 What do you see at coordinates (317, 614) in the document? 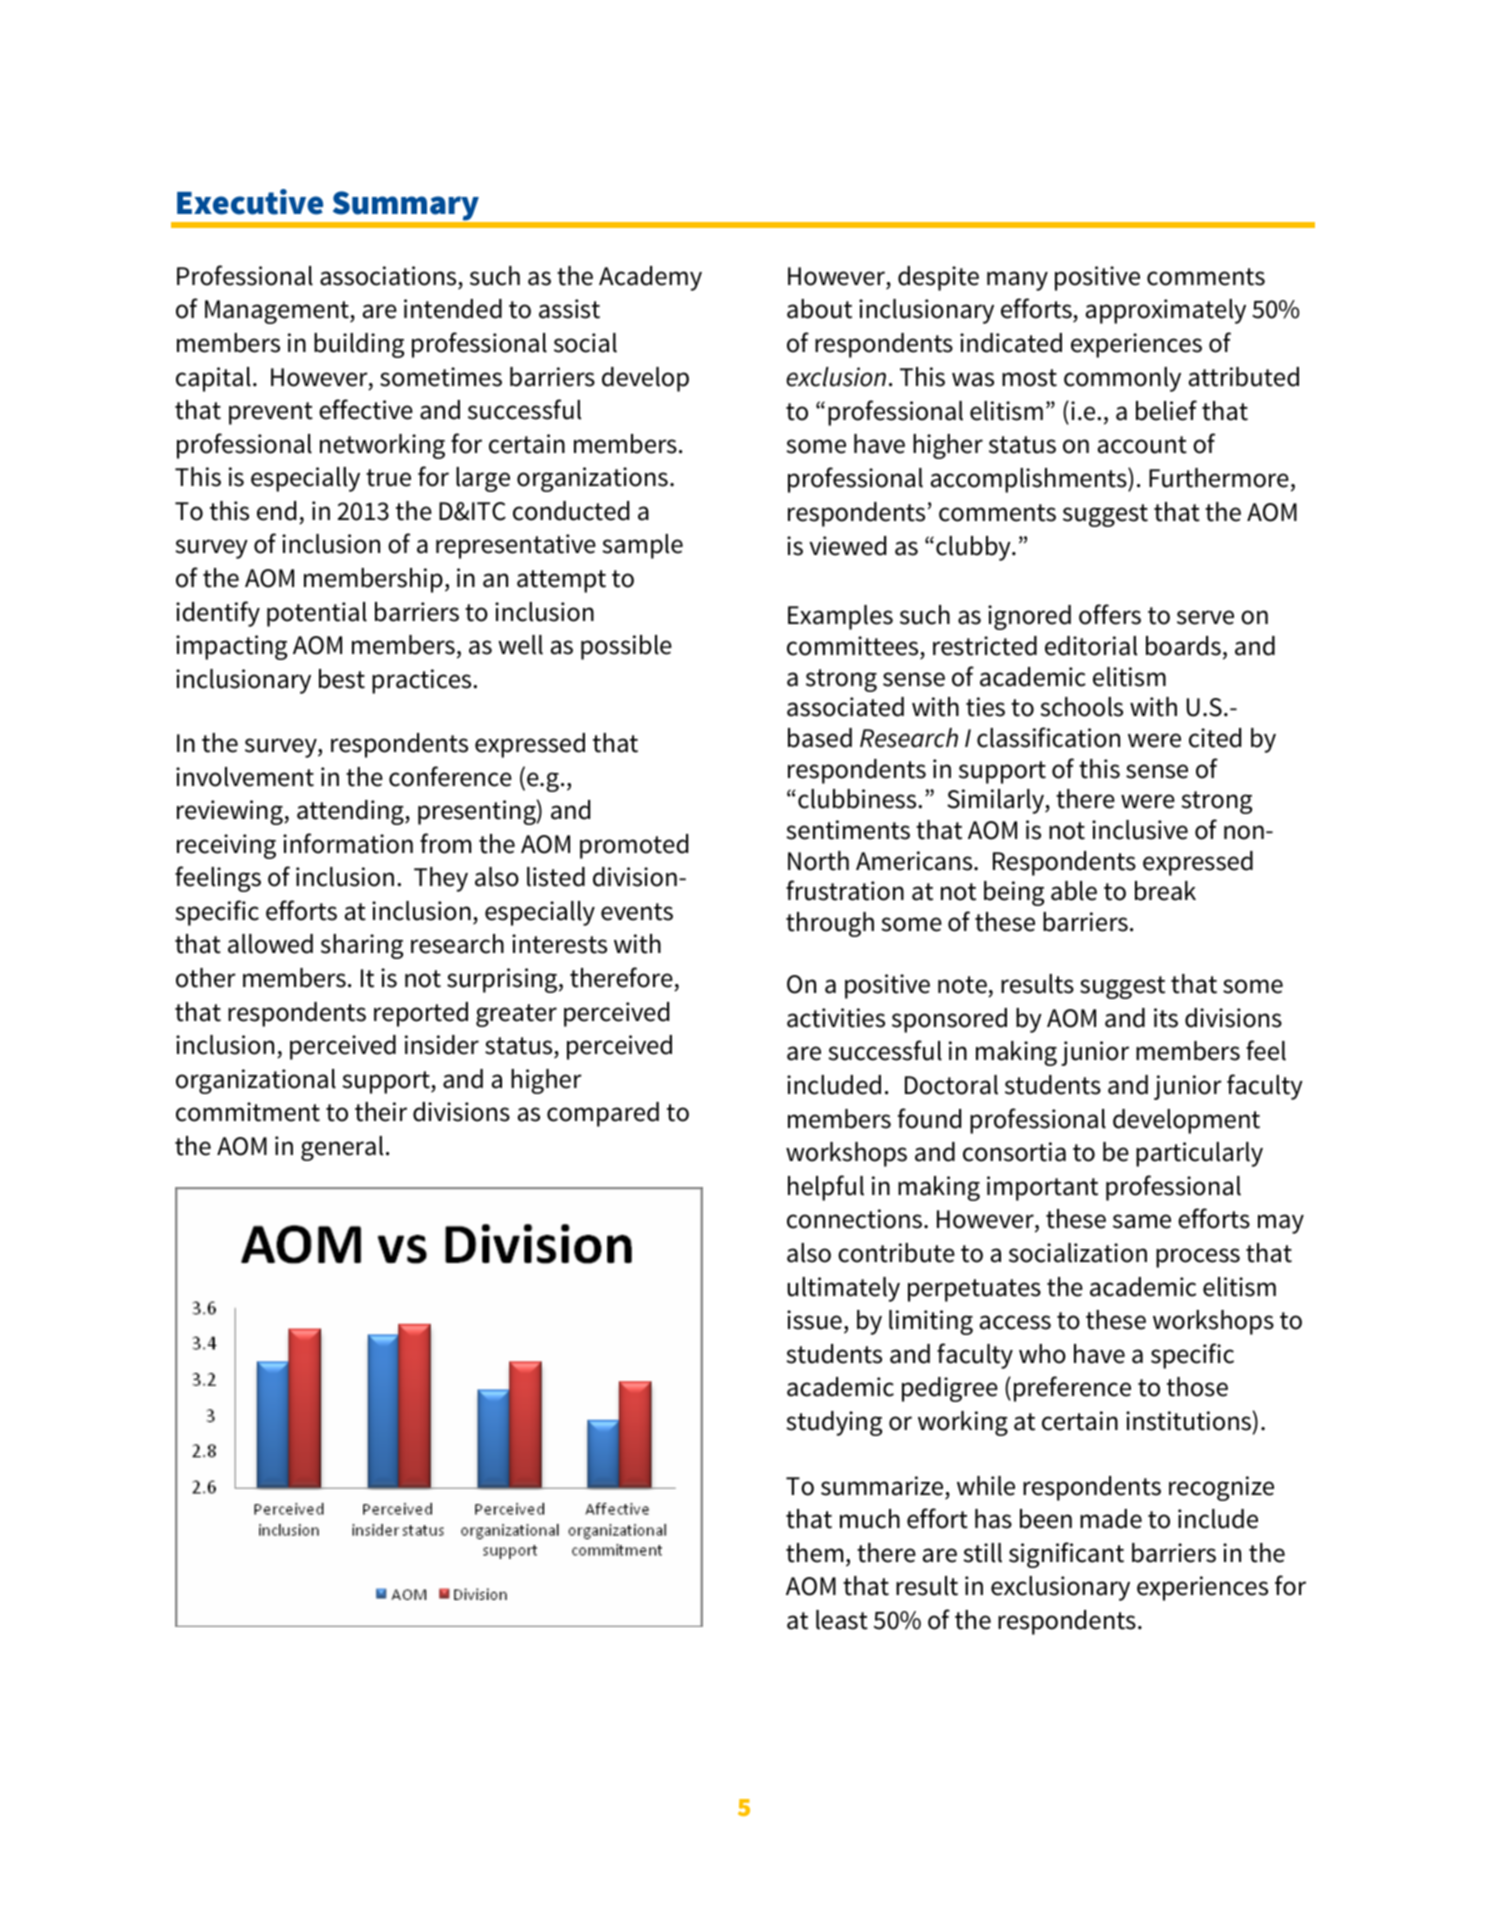
I see `potential` at bounding box center [317, 614].
